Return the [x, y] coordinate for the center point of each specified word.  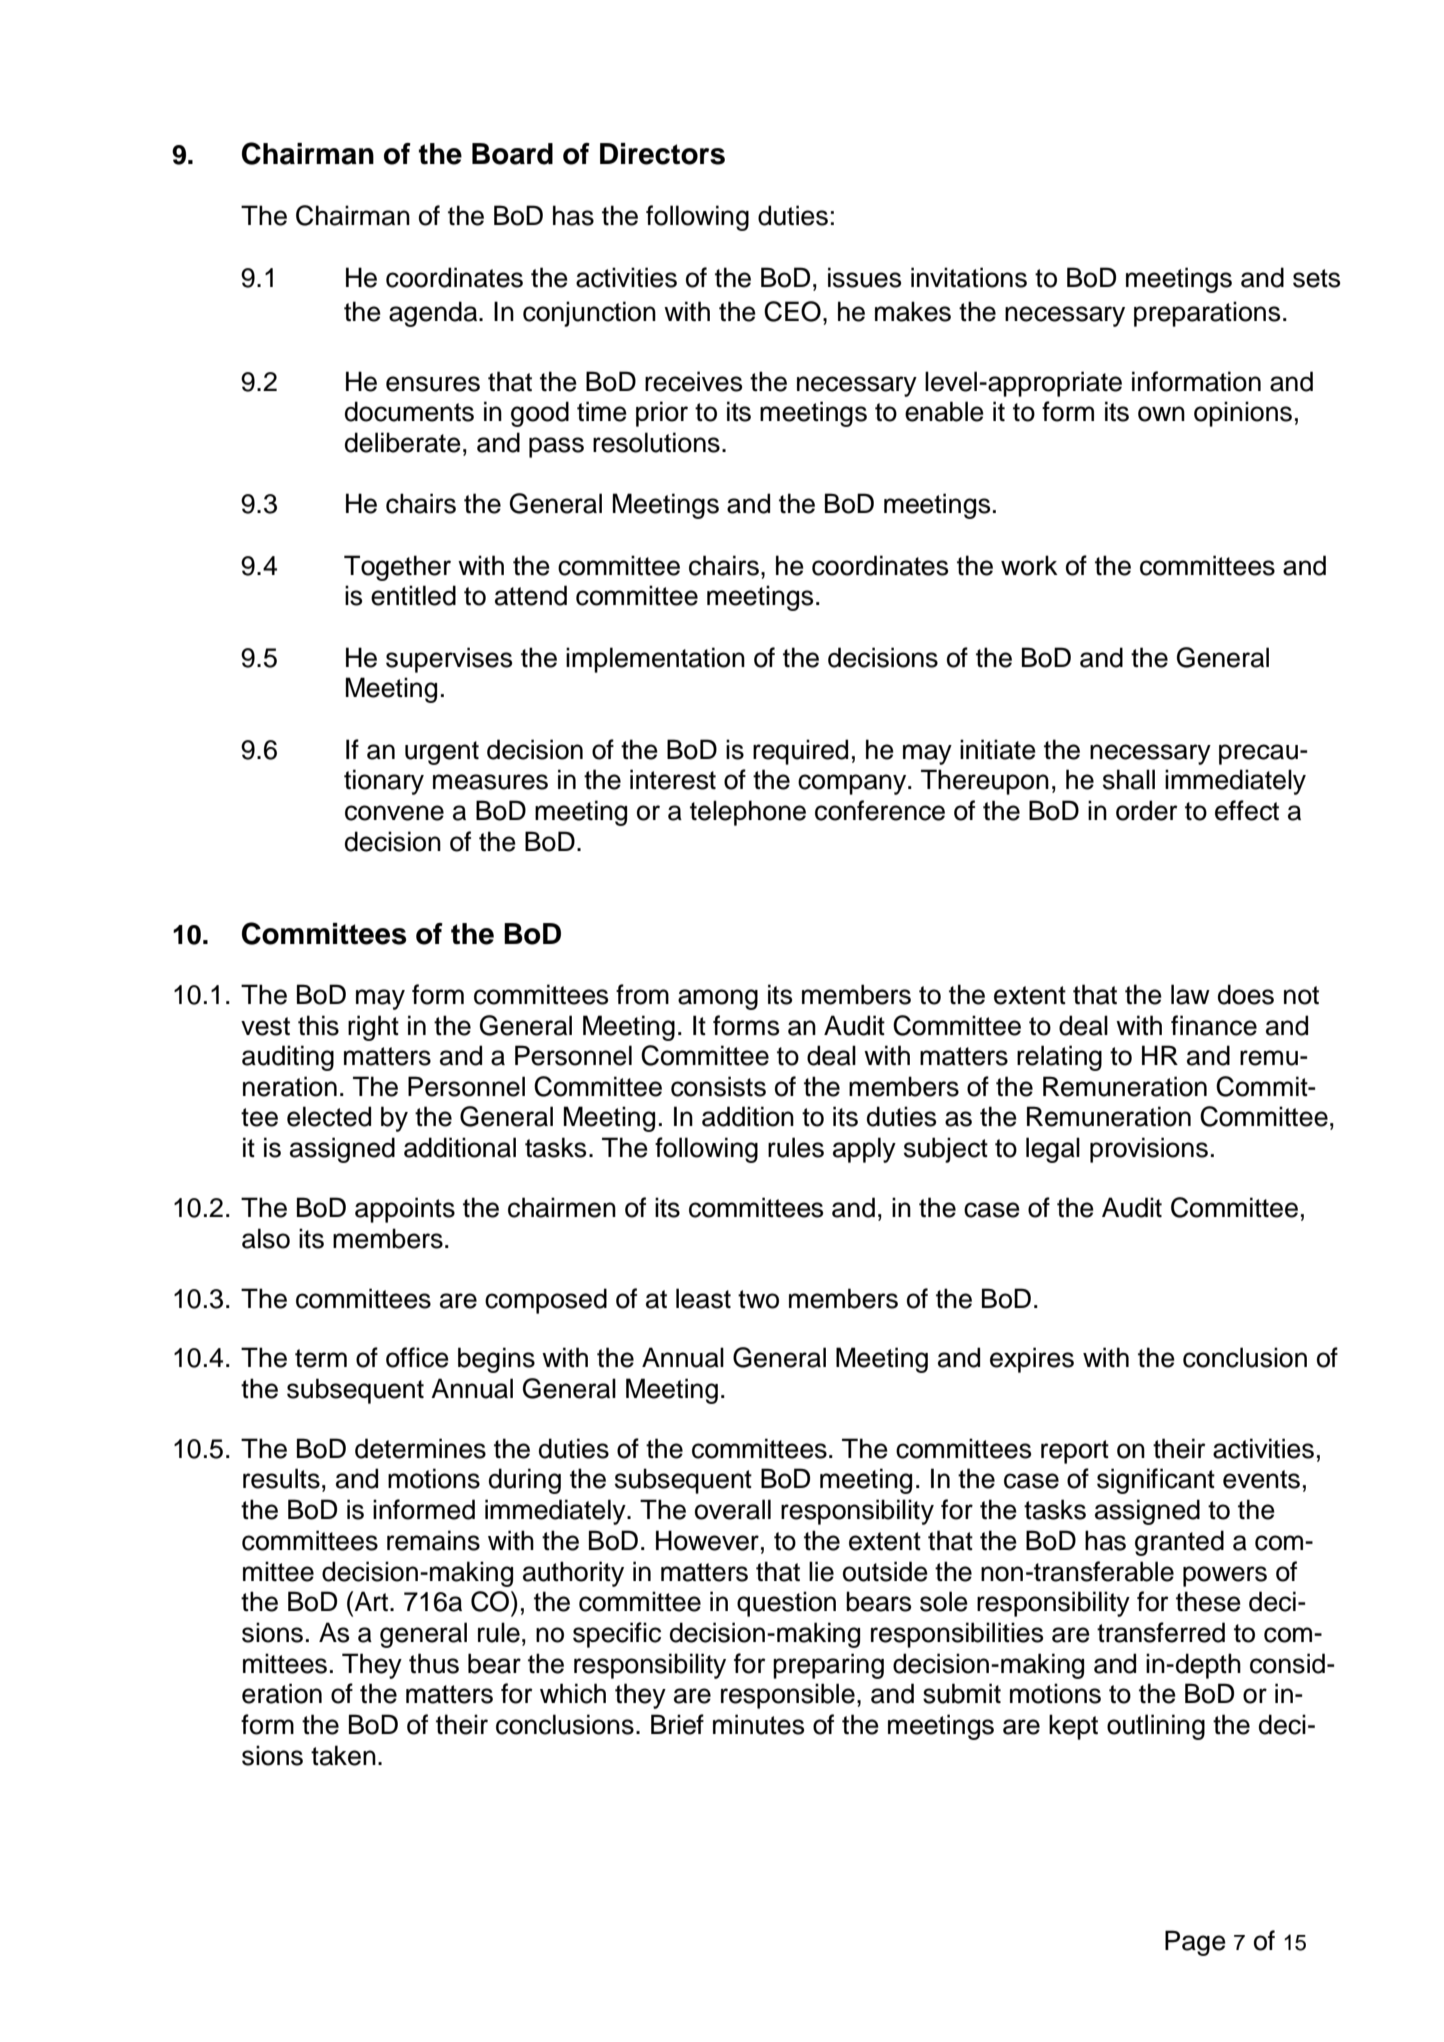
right [373, 1028]
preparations [1207, 314]
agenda [434, 314]
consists [718, 1086]
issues [864, 277]
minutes [758, 1724]
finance [1214, 1025]
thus [434, 1663]
